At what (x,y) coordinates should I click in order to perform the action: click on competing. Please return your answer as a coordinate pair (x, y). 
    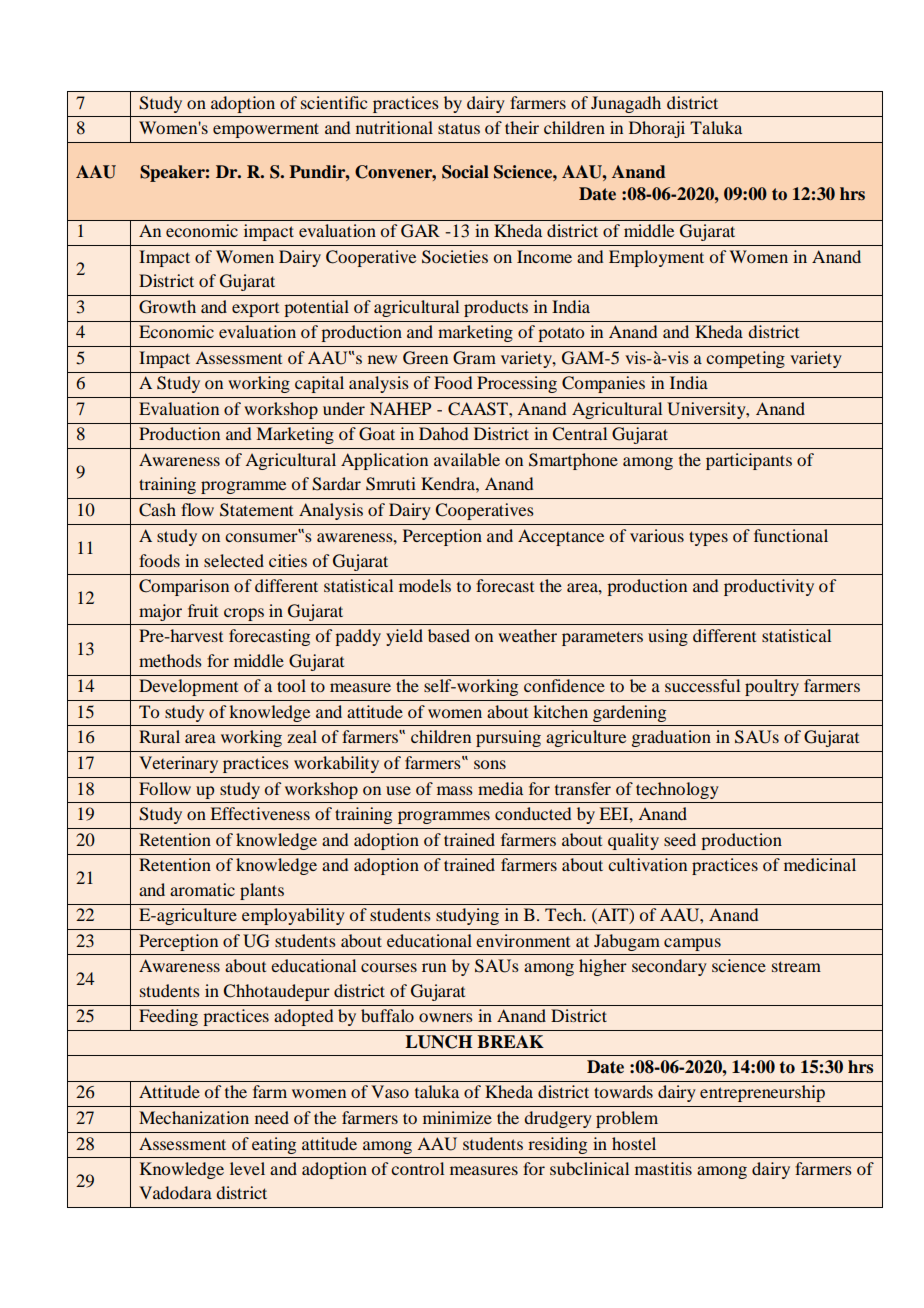
    Looking at the image, I should click on (745, 359).
